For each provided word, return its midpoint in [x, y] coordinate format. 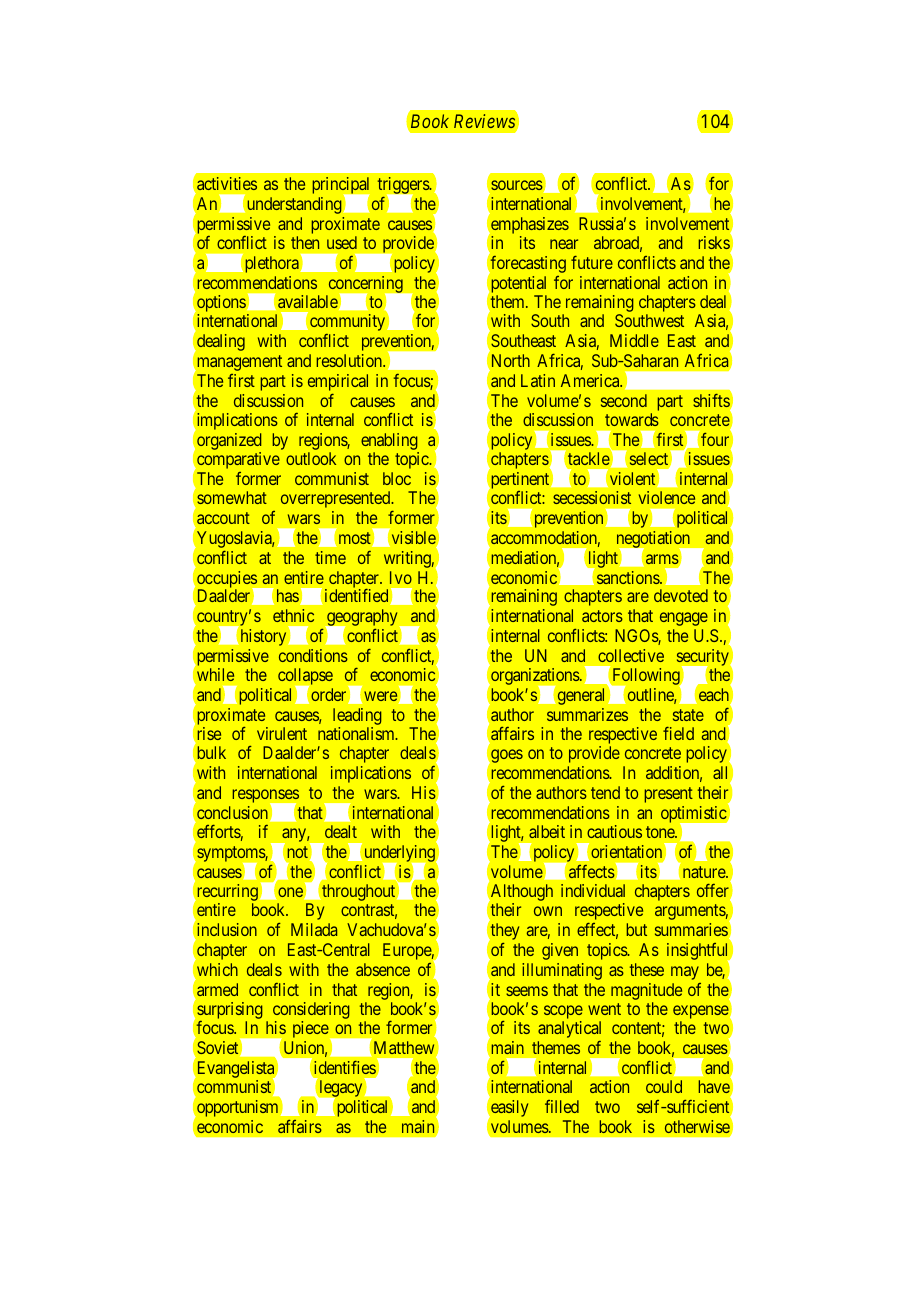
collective [631, 655]
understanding [293, 205]
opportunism [236, 1108]
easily [508, 1108]
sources [517, 185]
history [265, 637]
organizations [535, 678]
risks [714, 244]
